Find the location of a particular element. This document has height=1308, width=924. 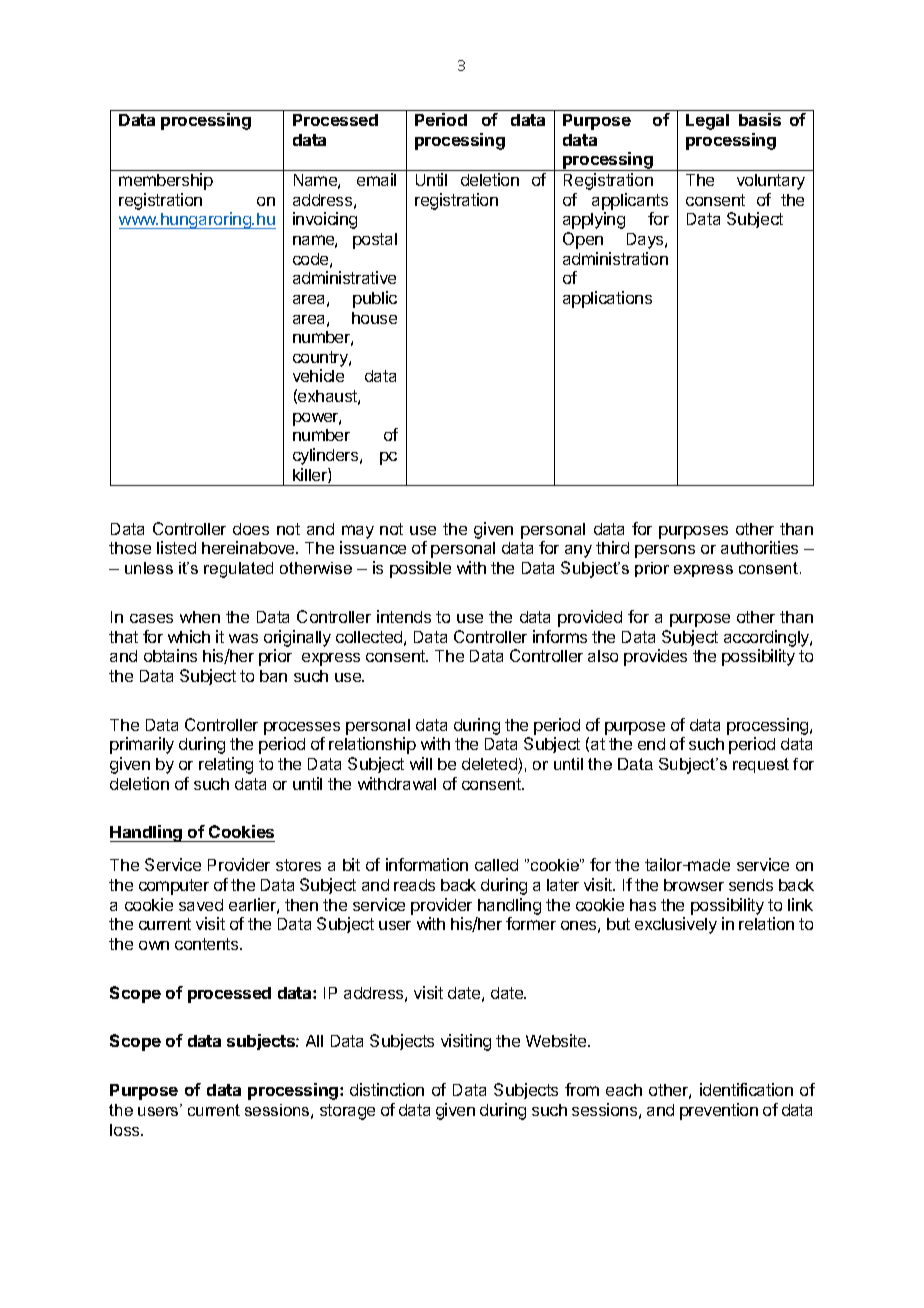

prevention is located at coordinates (719, 1111).
